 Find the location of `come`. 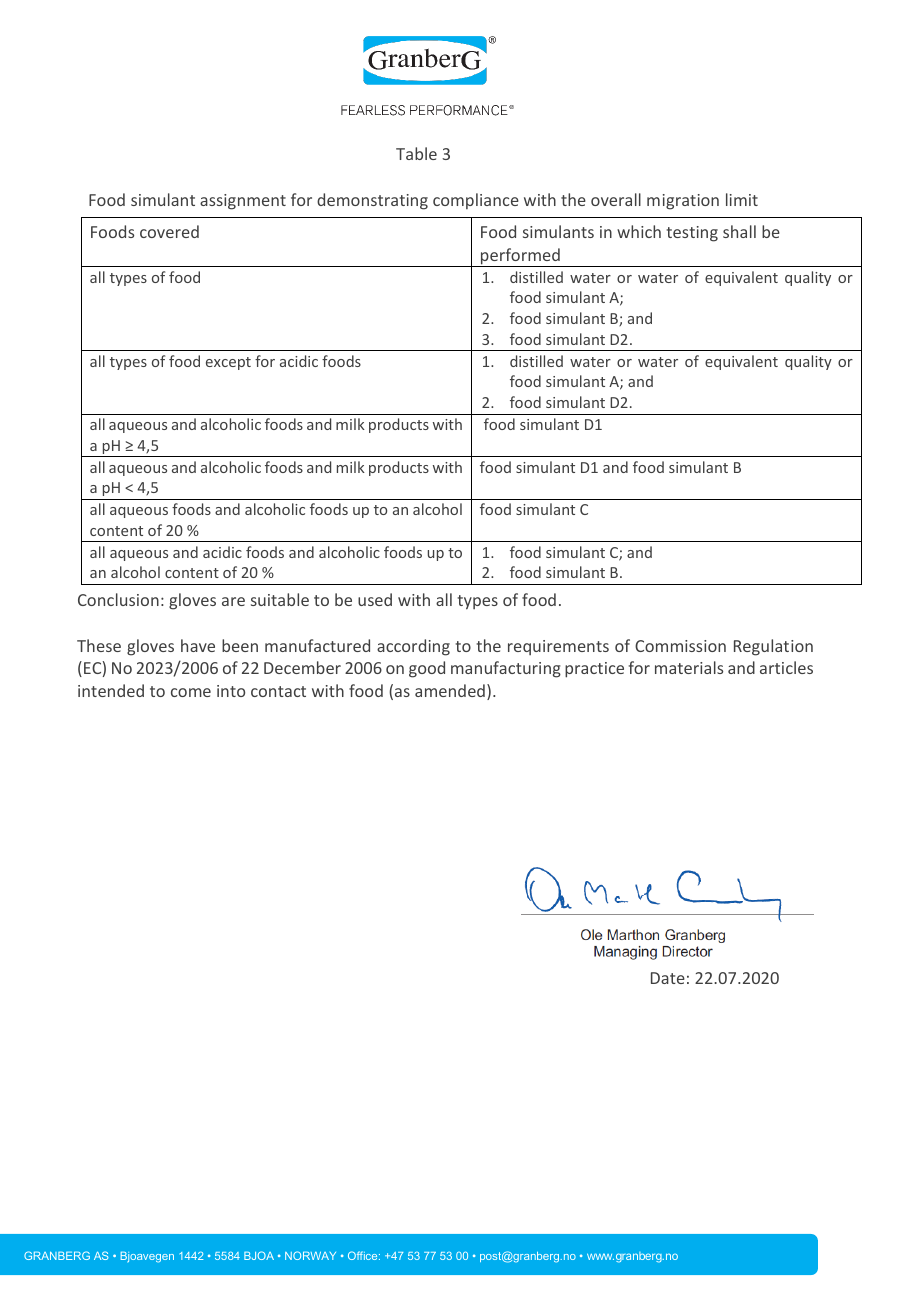

come is located at coordinates (191, 692).
